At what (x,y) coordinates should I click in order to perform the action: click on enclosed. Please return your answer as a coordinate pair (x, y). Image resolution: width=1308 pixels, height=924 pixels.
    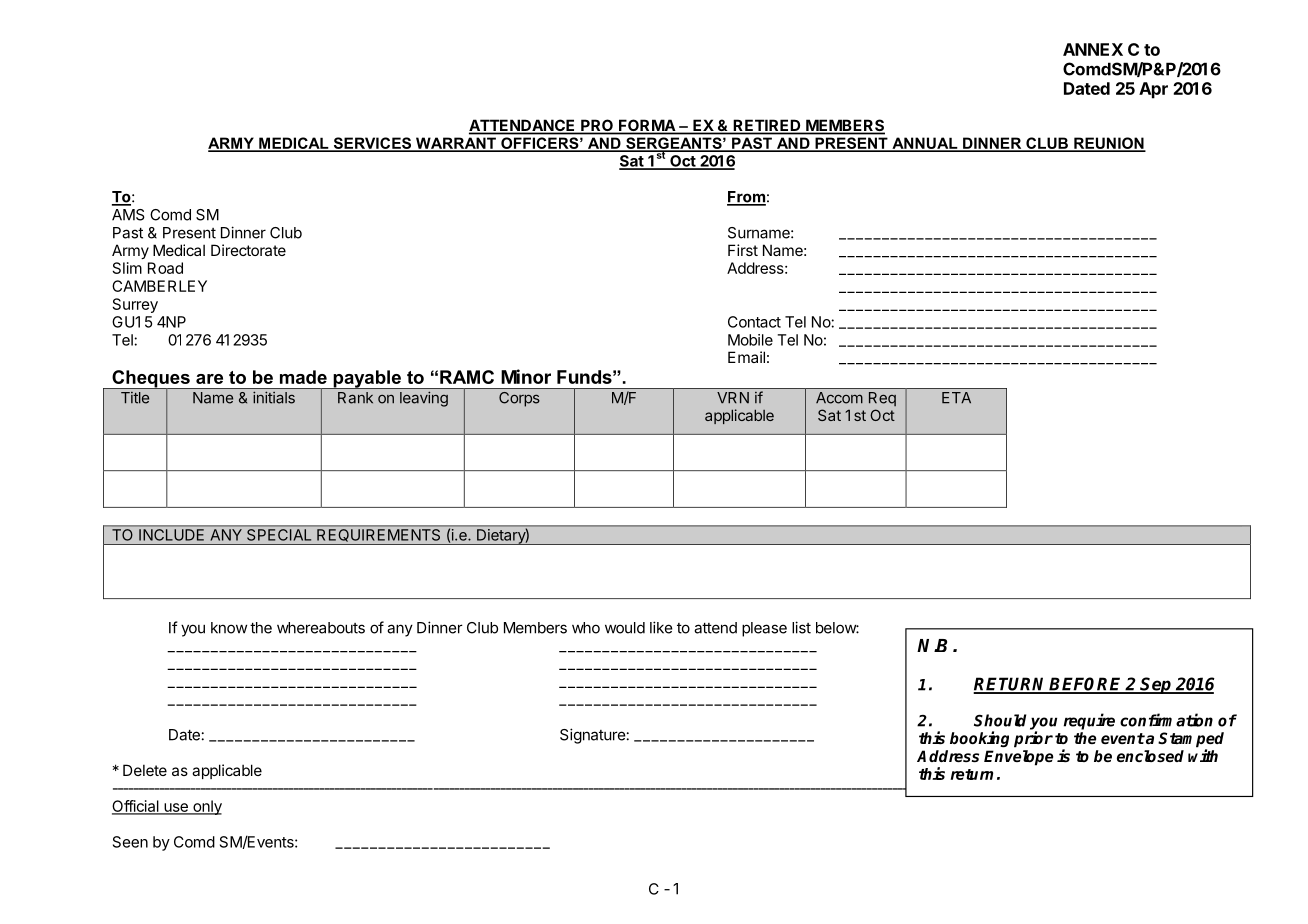
    Looking at the image, I should click on (1150, 756).
